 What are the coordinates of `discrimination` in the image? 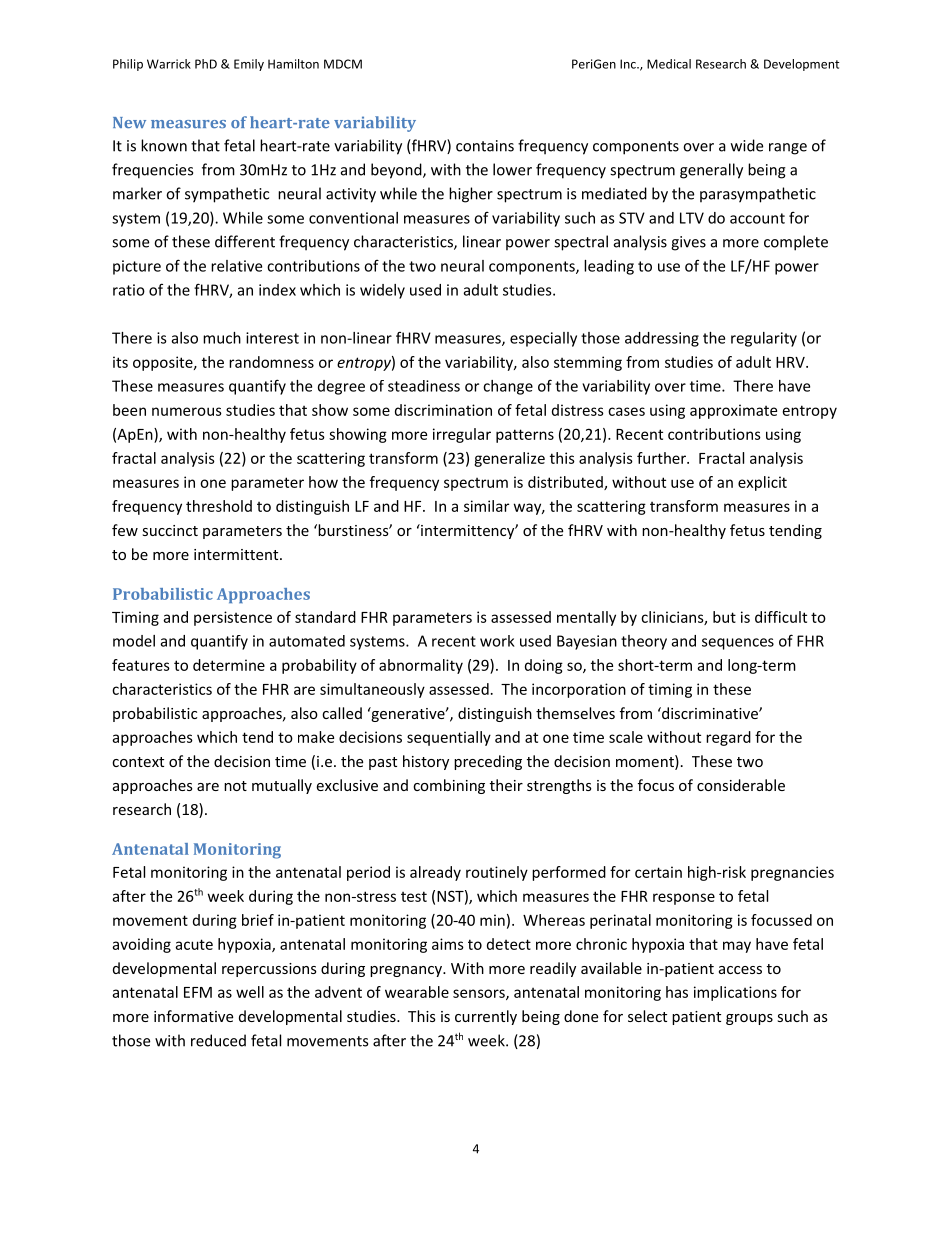 It's located at (443, 410).
